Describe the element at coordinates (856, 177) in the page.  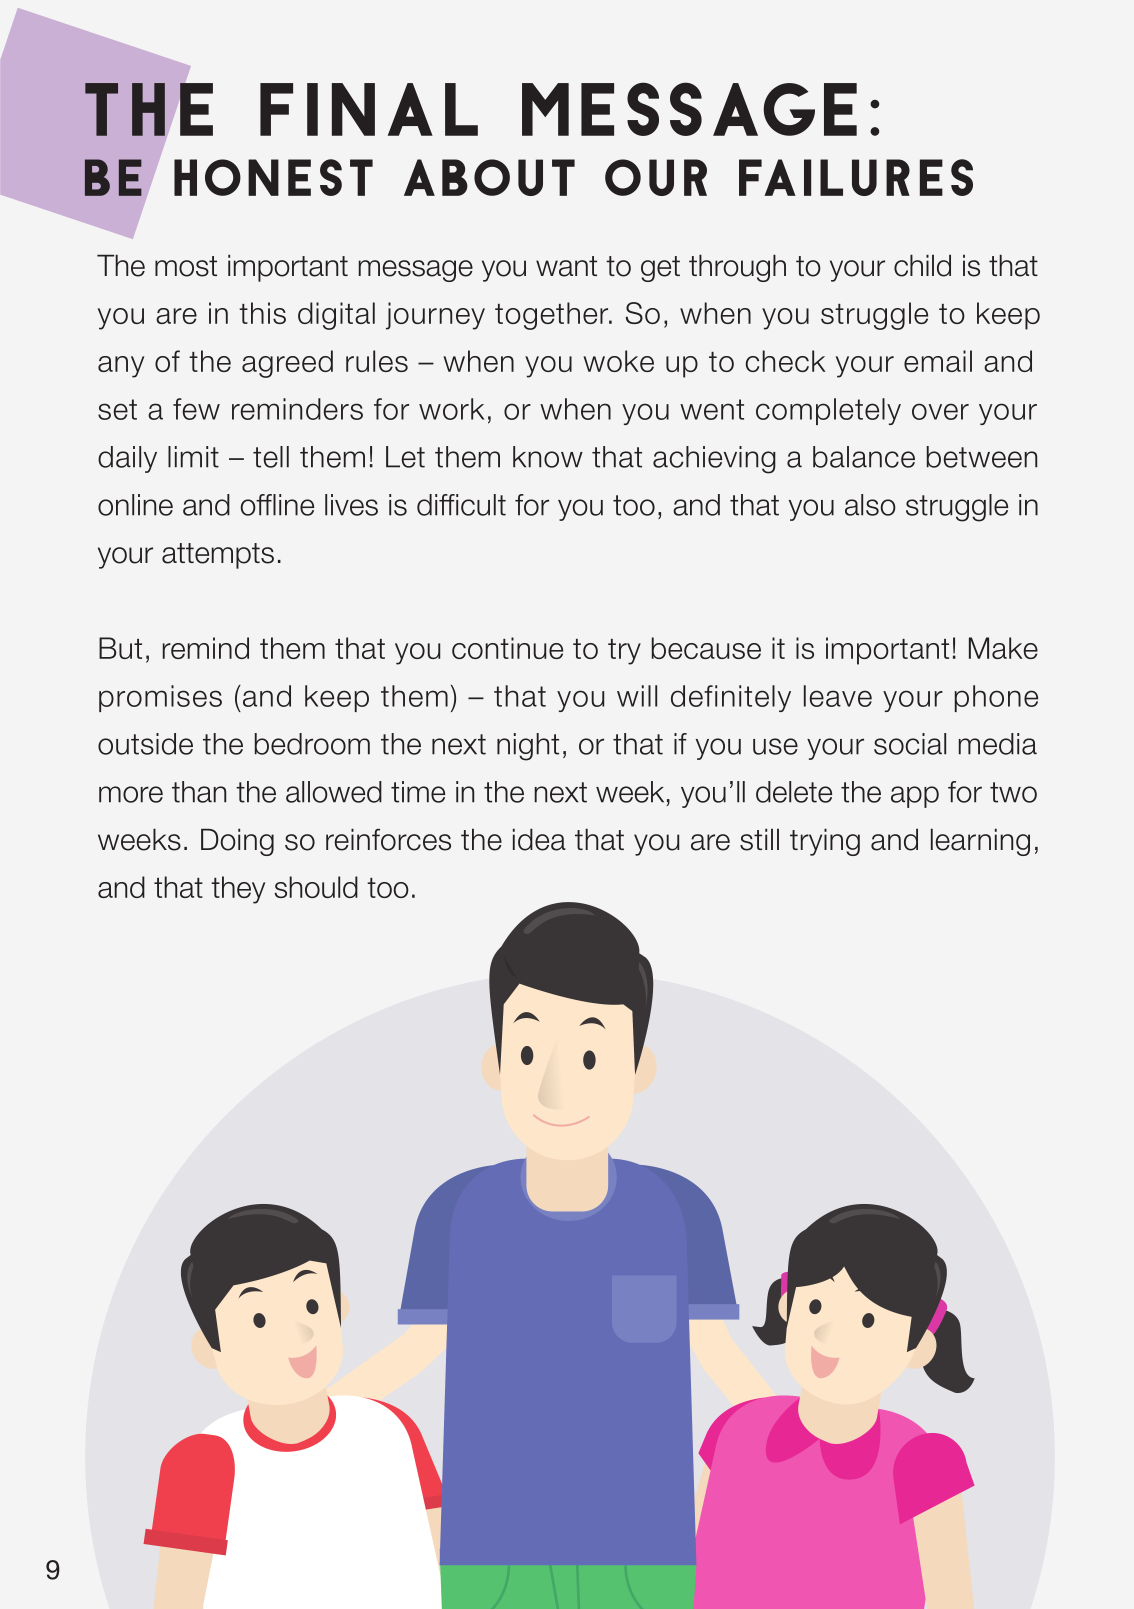
I see `FAILURES` at that location.
